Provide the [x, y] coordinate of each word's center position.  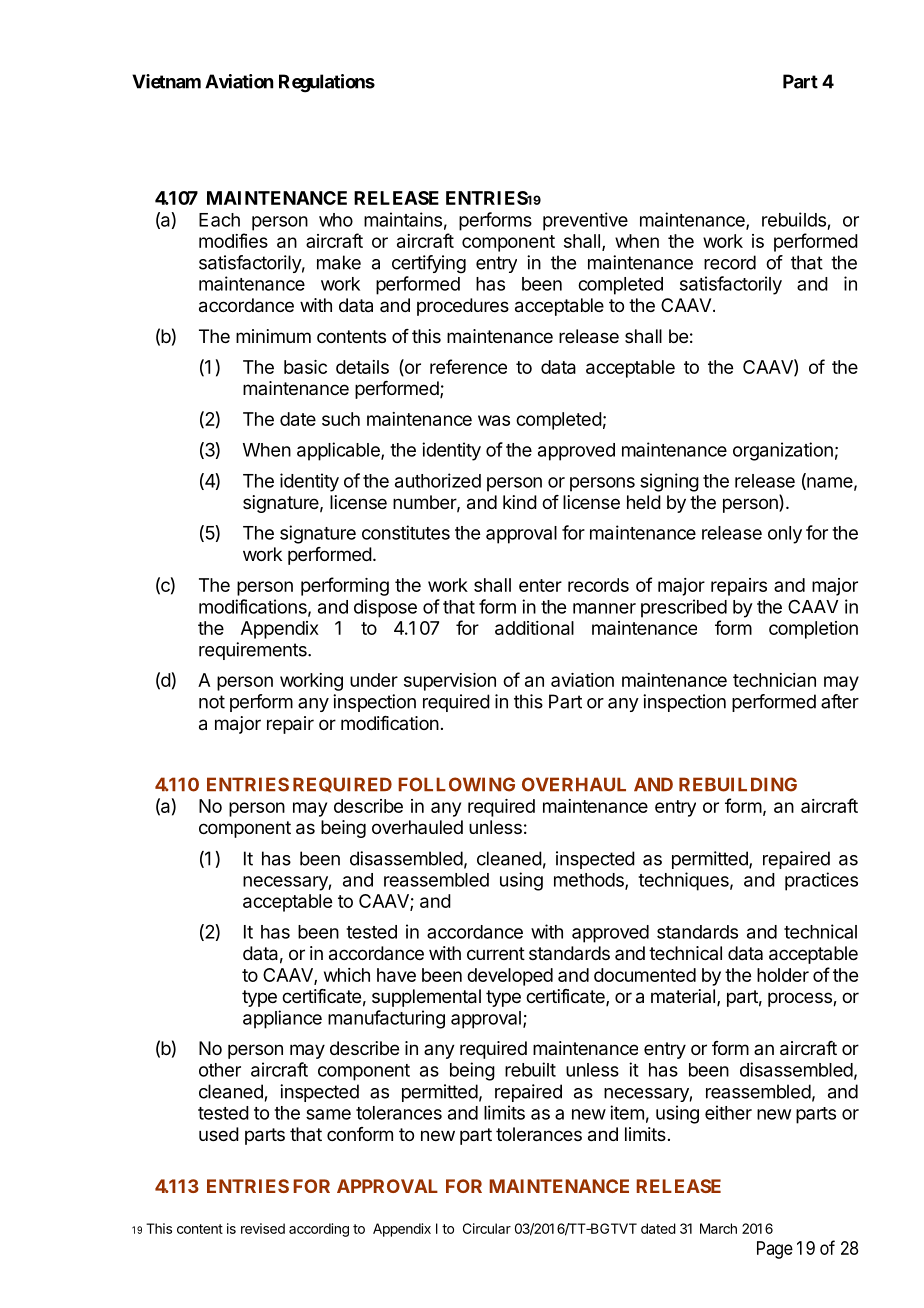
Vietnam [166, 81]
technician [774, 680]
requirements [254, 651]
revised [263, 1228]
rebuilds [794, 219]
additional [534, 628]
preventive [585, 221]
